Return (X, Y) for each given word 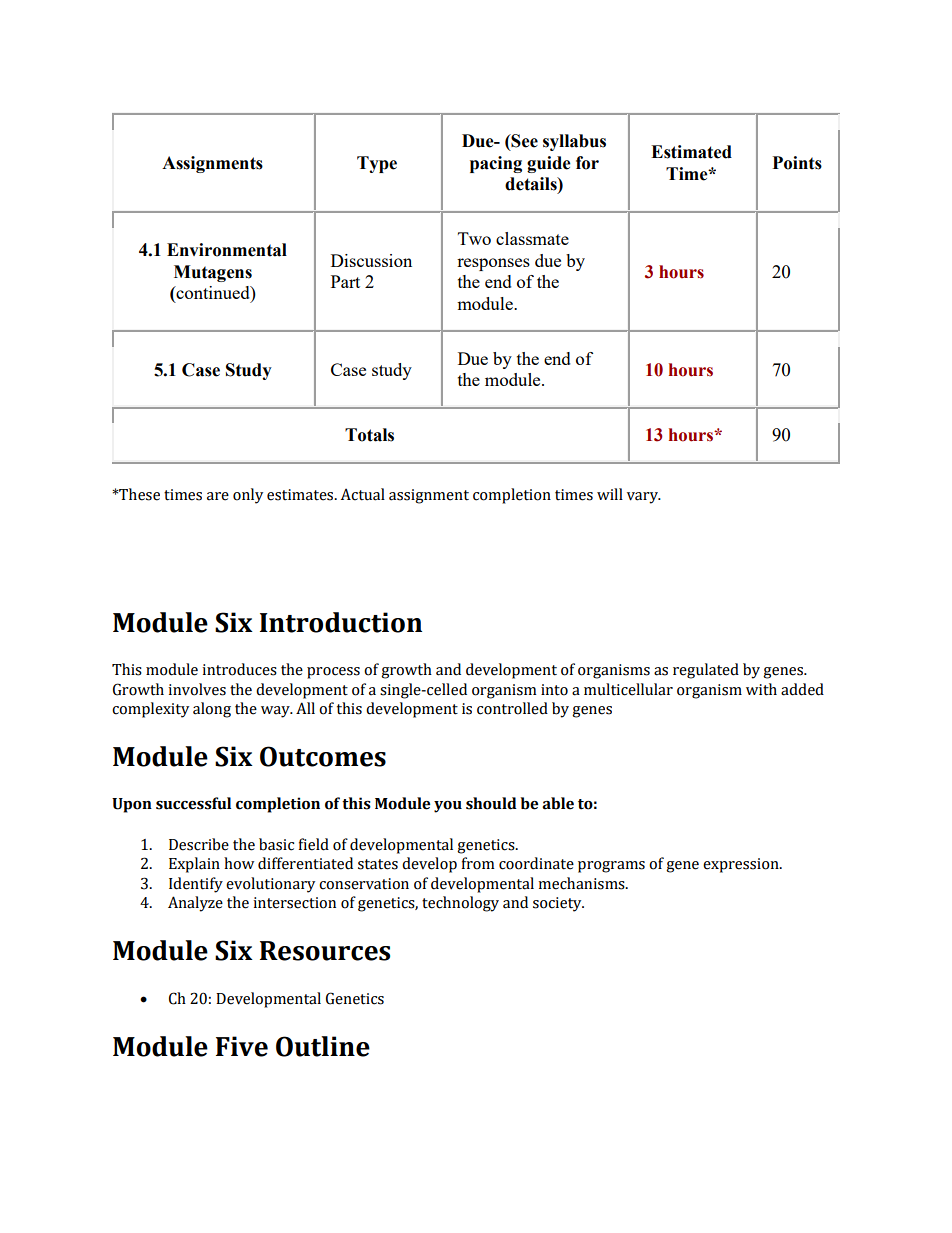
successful (193, 803)
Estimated (691, 152)
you (448, 807)
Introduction (341, 622)
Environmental (227, 250)
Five (242, 1046)
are (218, 496)
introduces (239, 669)
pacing (496, 164)
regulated (706, 671)
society (558, 904)
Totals (369, 435)
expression (742, 865)
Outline (323, 1046)
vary (643, 498)
